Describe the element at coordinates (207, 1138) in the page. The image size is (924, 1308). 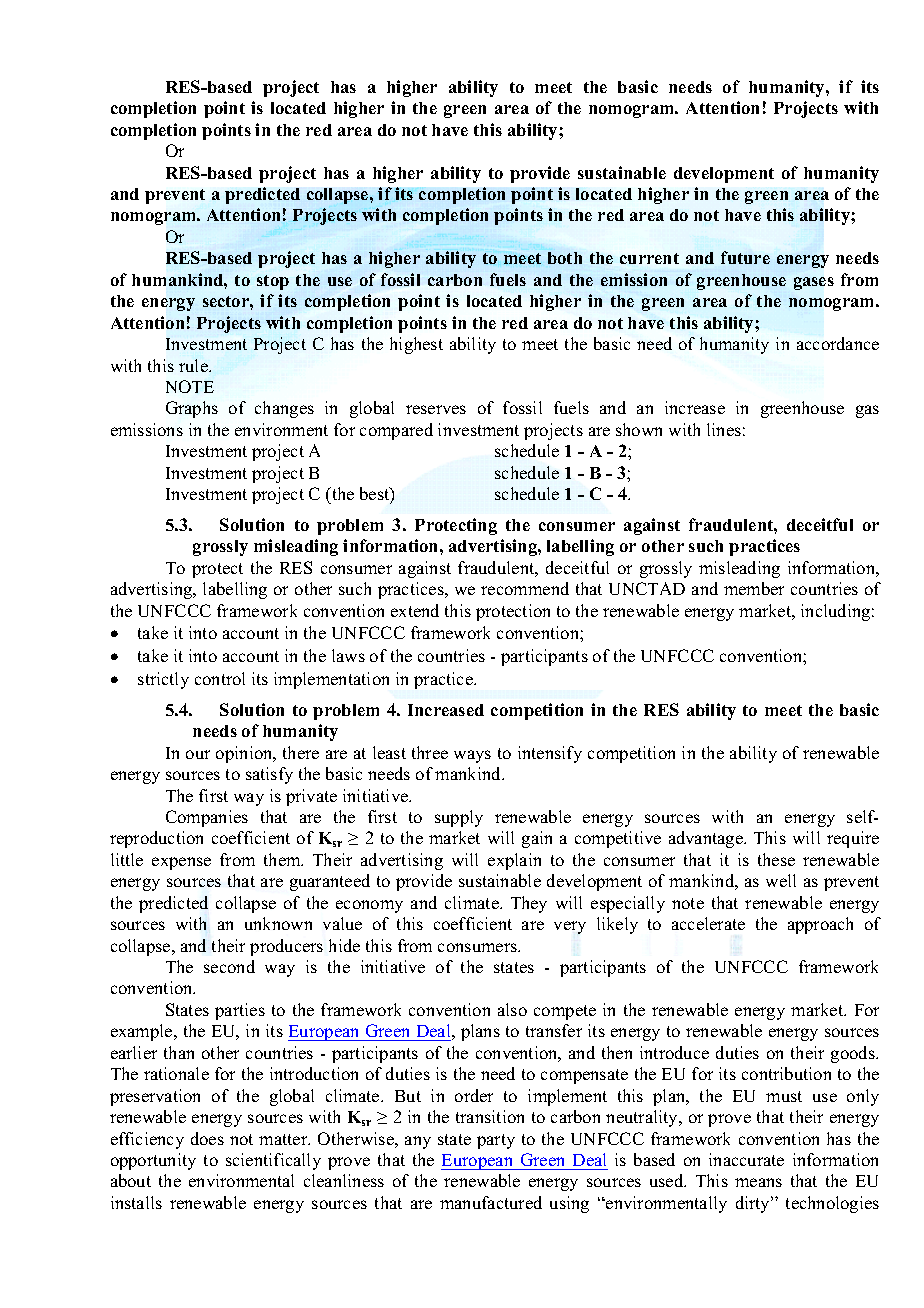
I see `does` at that location.
